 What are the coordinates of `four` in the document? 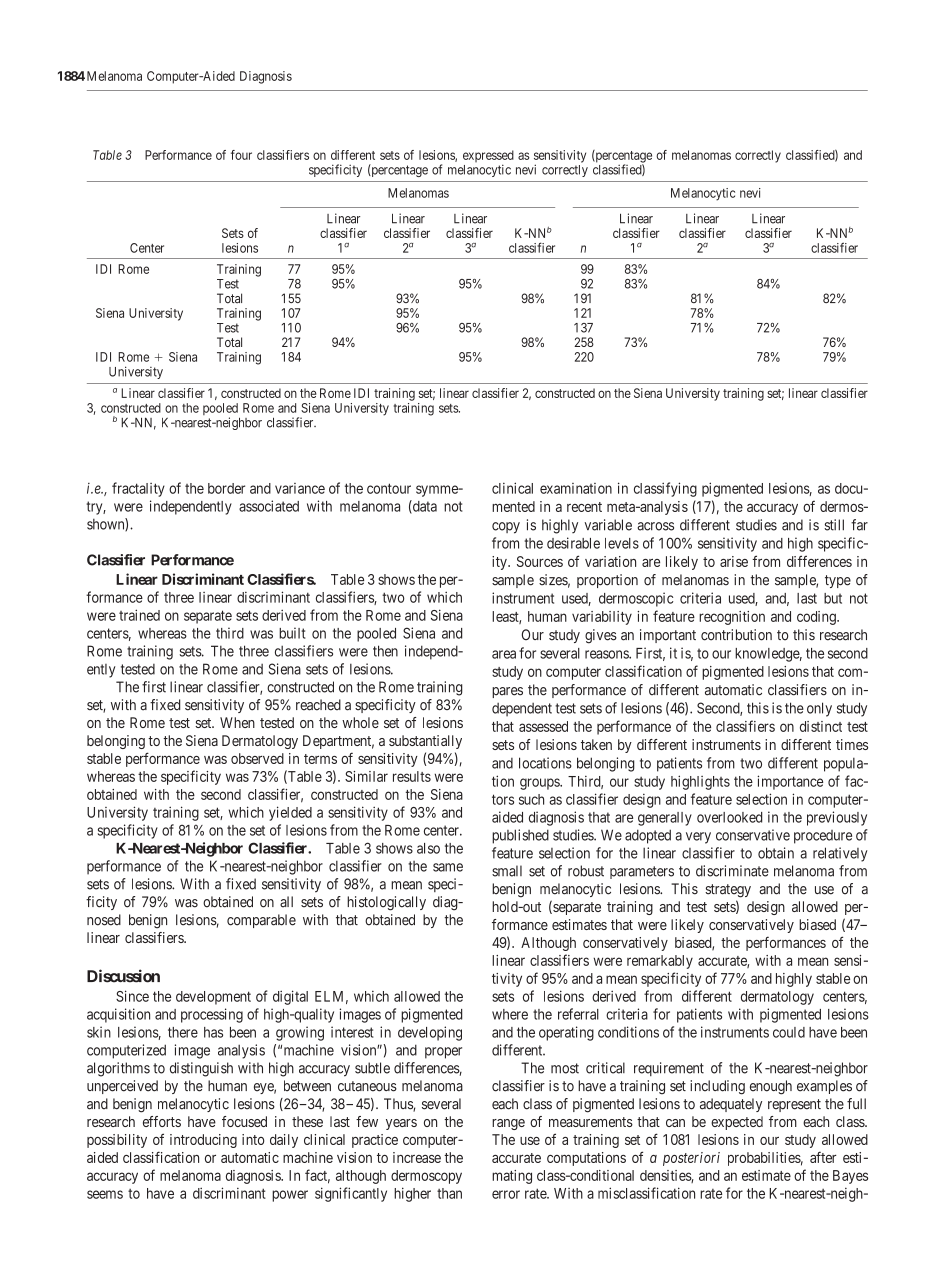 It's located at (241, 155).
